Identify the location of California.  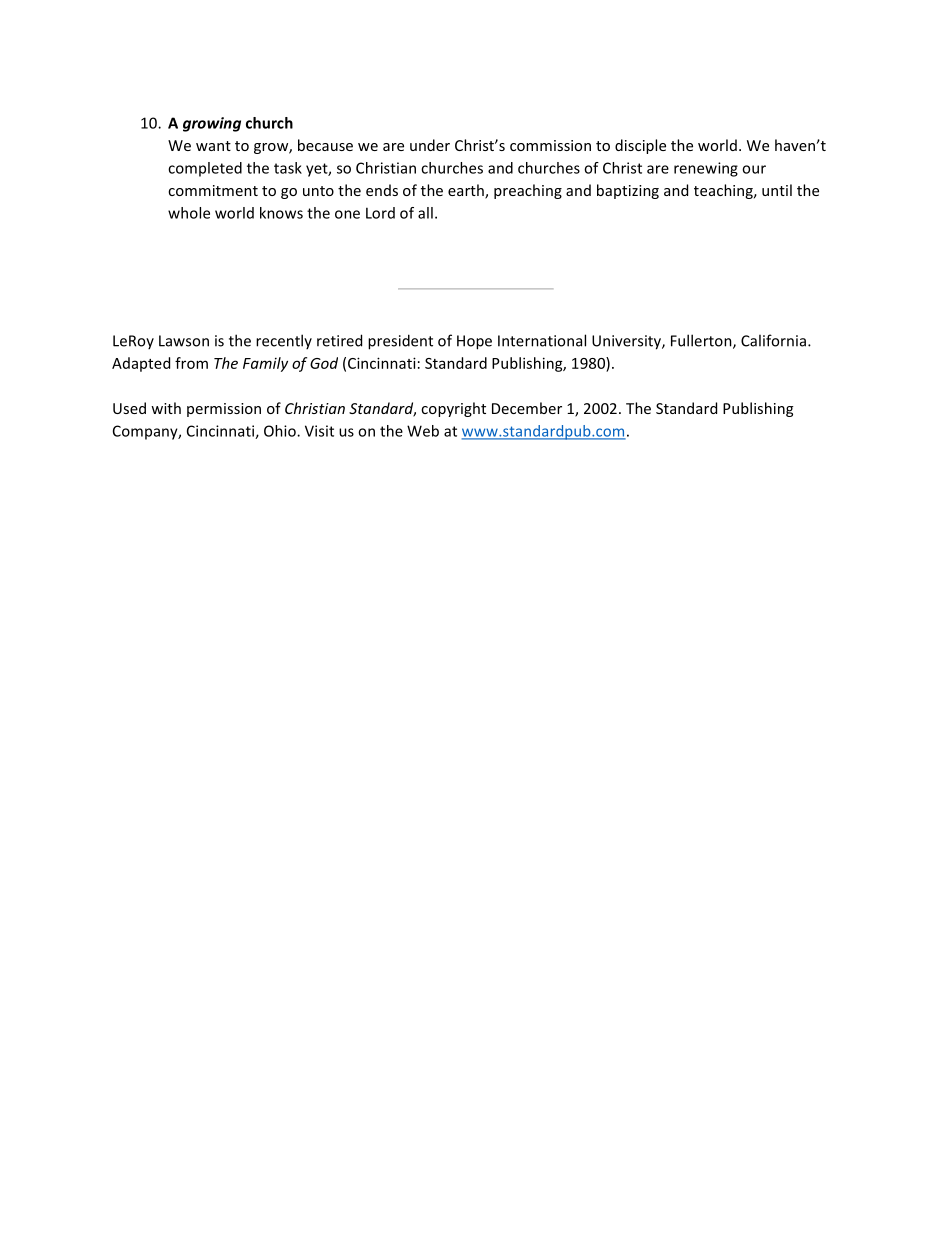
(773, 340).
